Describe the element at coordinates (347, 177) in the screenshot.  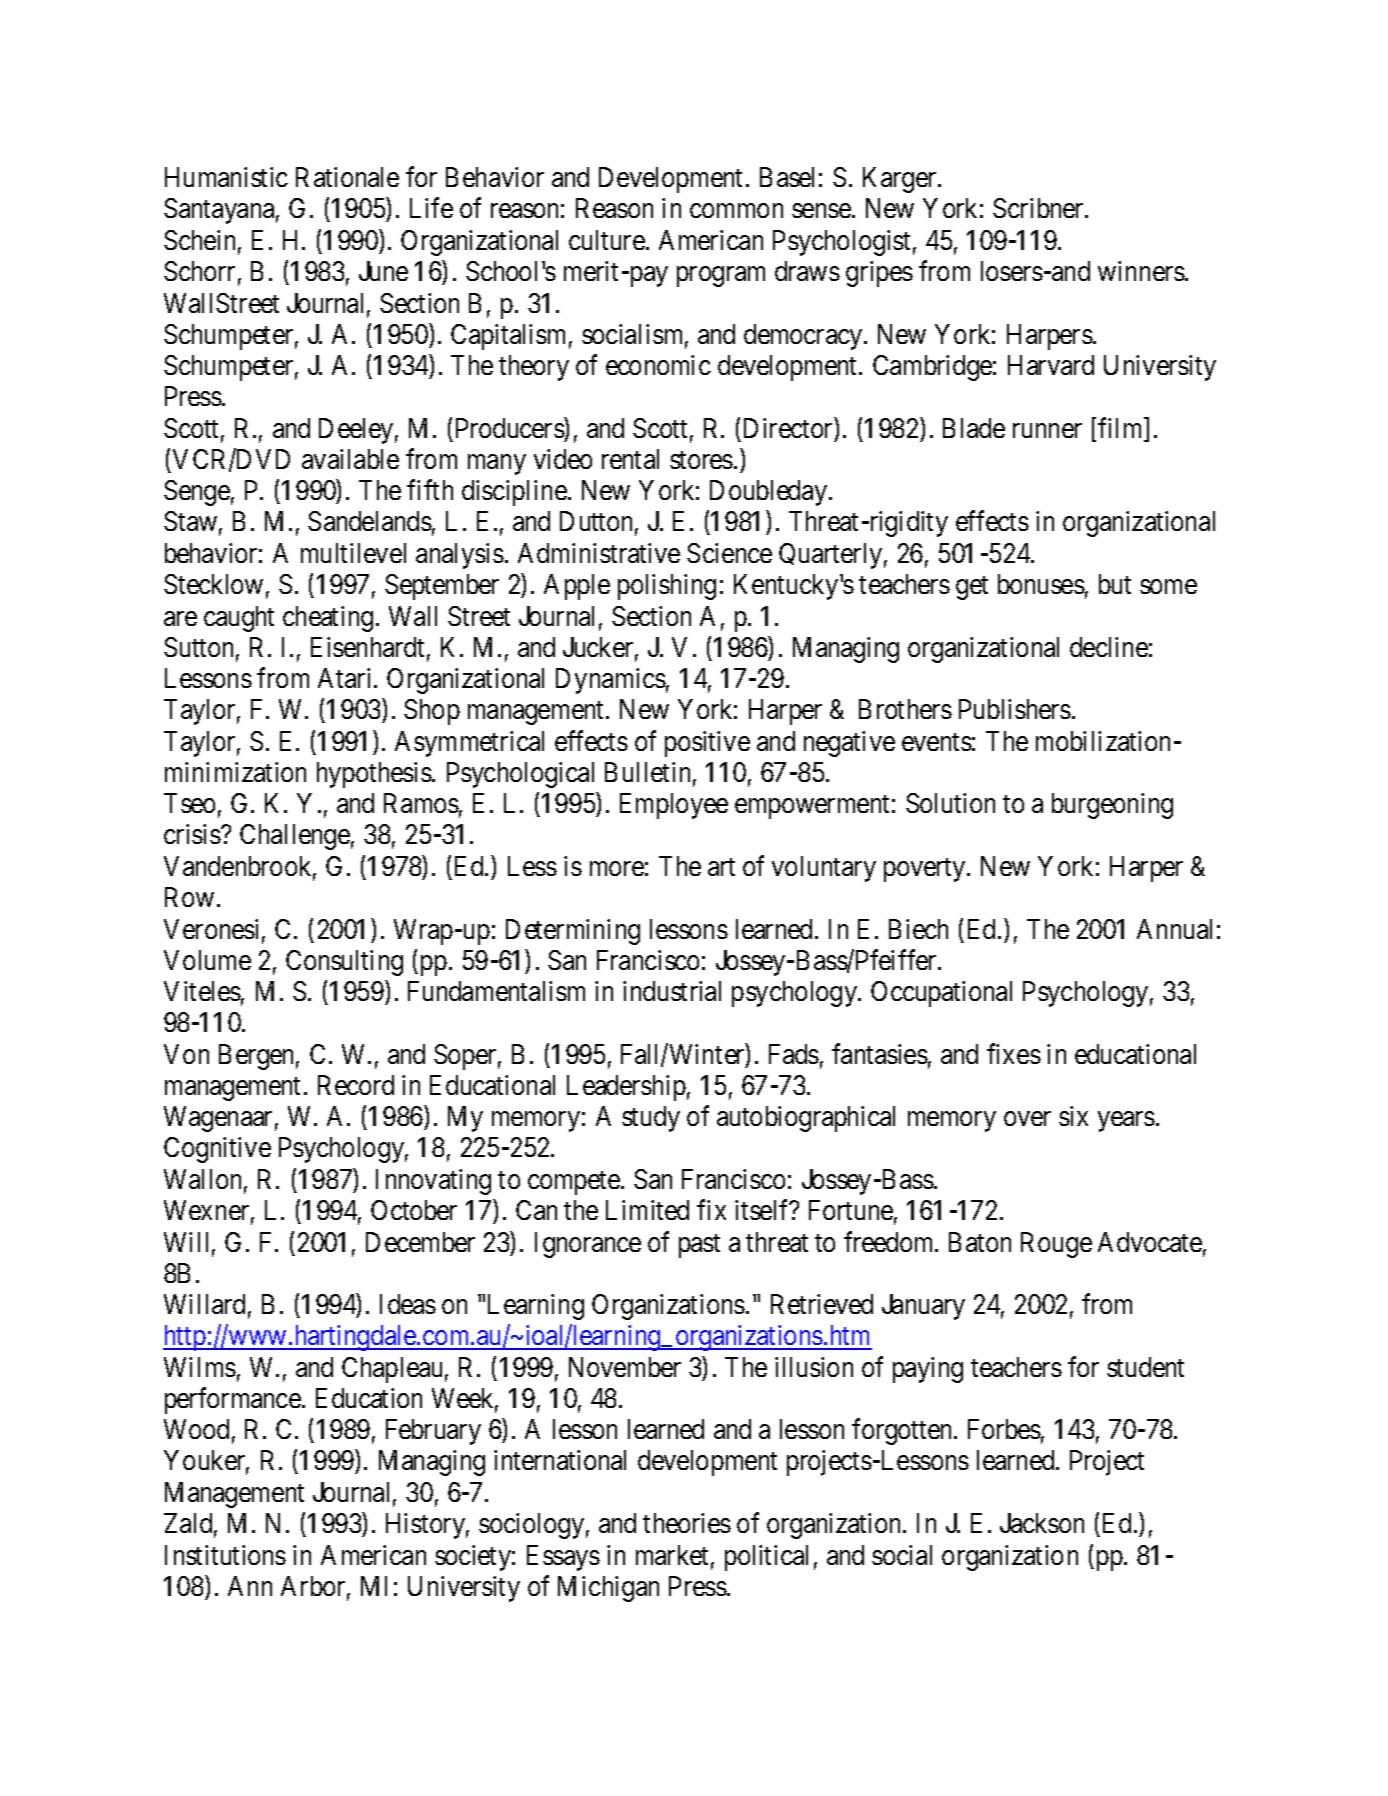
I see `Rationale` at that location.
